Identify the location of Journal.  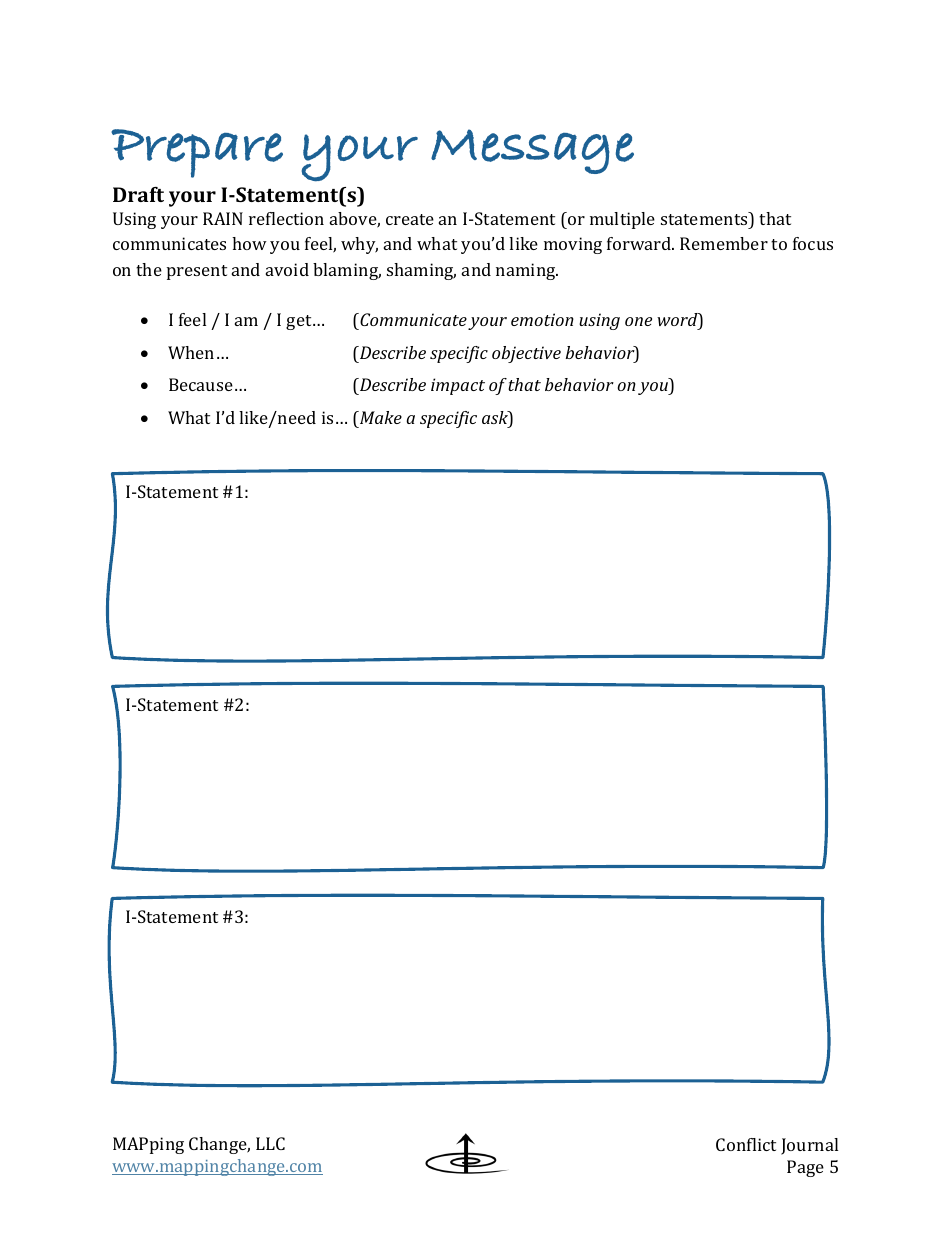
(809, 1146).
